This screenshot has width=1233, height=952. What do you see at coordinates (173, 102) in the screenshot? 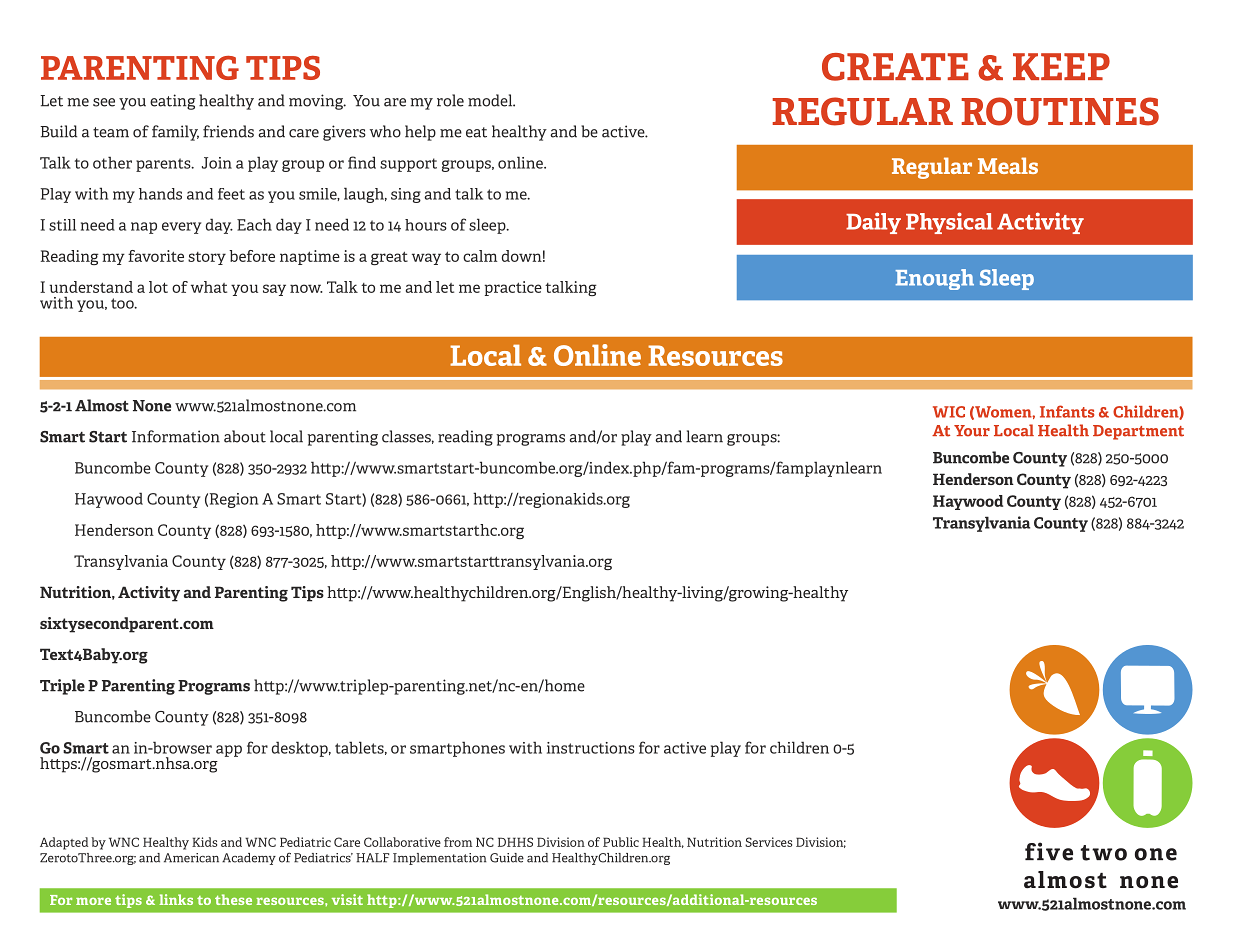
I see `eating` at bounding box center [173, 102].
